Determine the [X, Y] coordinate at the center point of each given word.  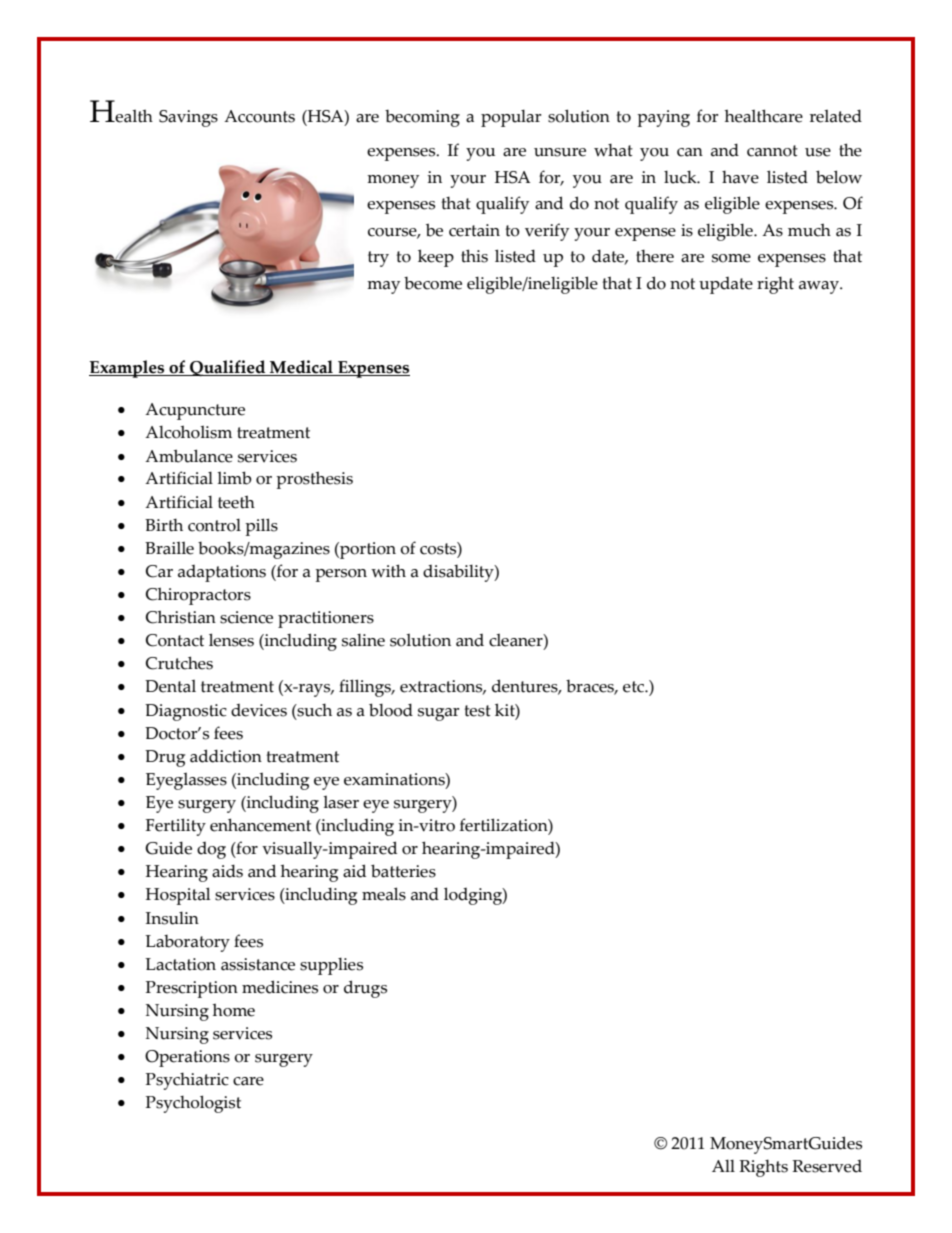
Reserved [827, 1166]
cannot [772, 151]
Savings [188, 118]
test [478, 711]
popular [511, 118]
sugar [438, 714]
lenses [231, 640]
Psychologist [193, 1104]
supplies [331, 966]
